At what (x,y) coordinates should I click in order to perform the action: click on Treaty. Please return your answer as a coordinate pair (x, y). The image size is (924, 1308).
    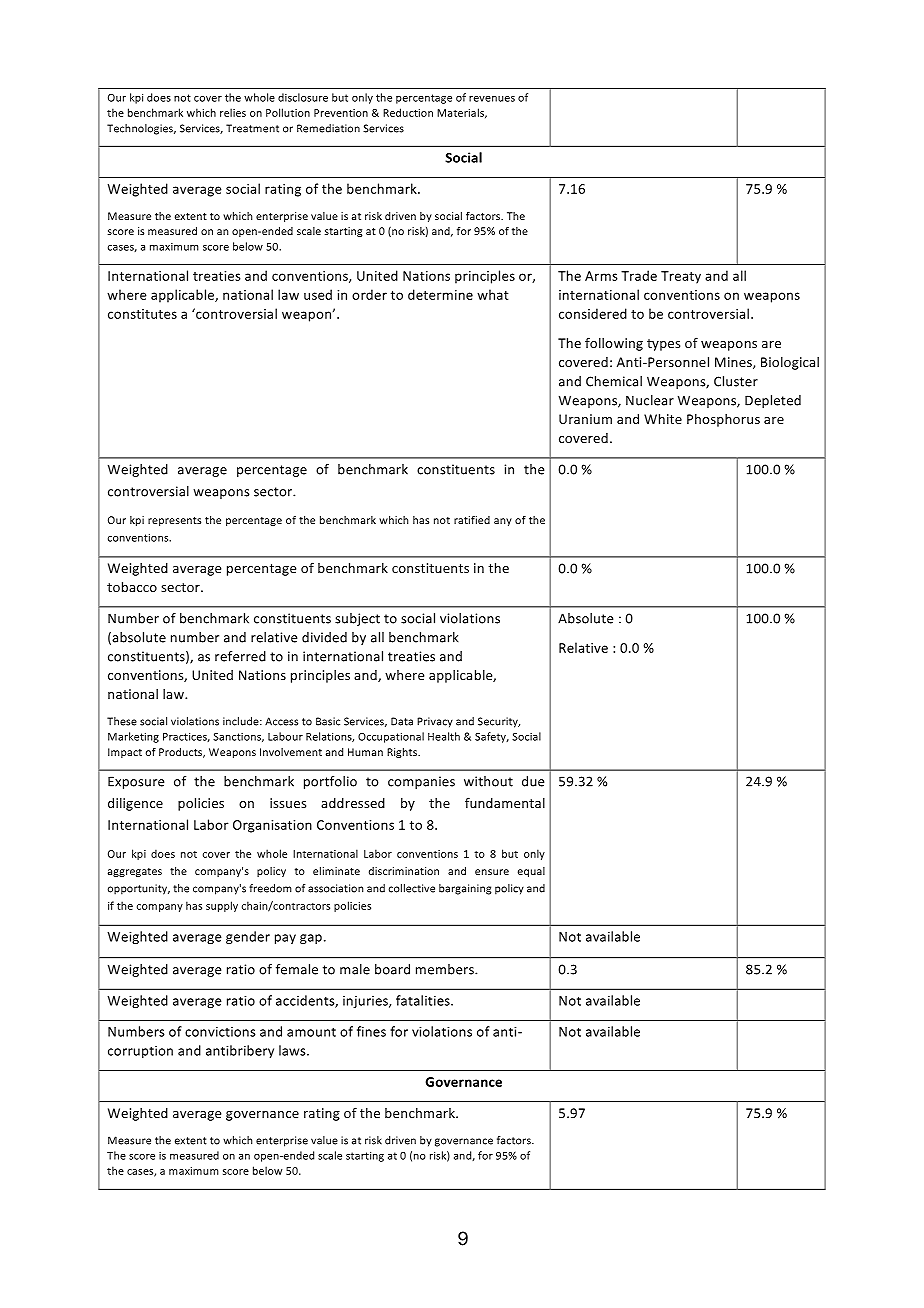
    Looking at the image, I should click on (681, 277).
